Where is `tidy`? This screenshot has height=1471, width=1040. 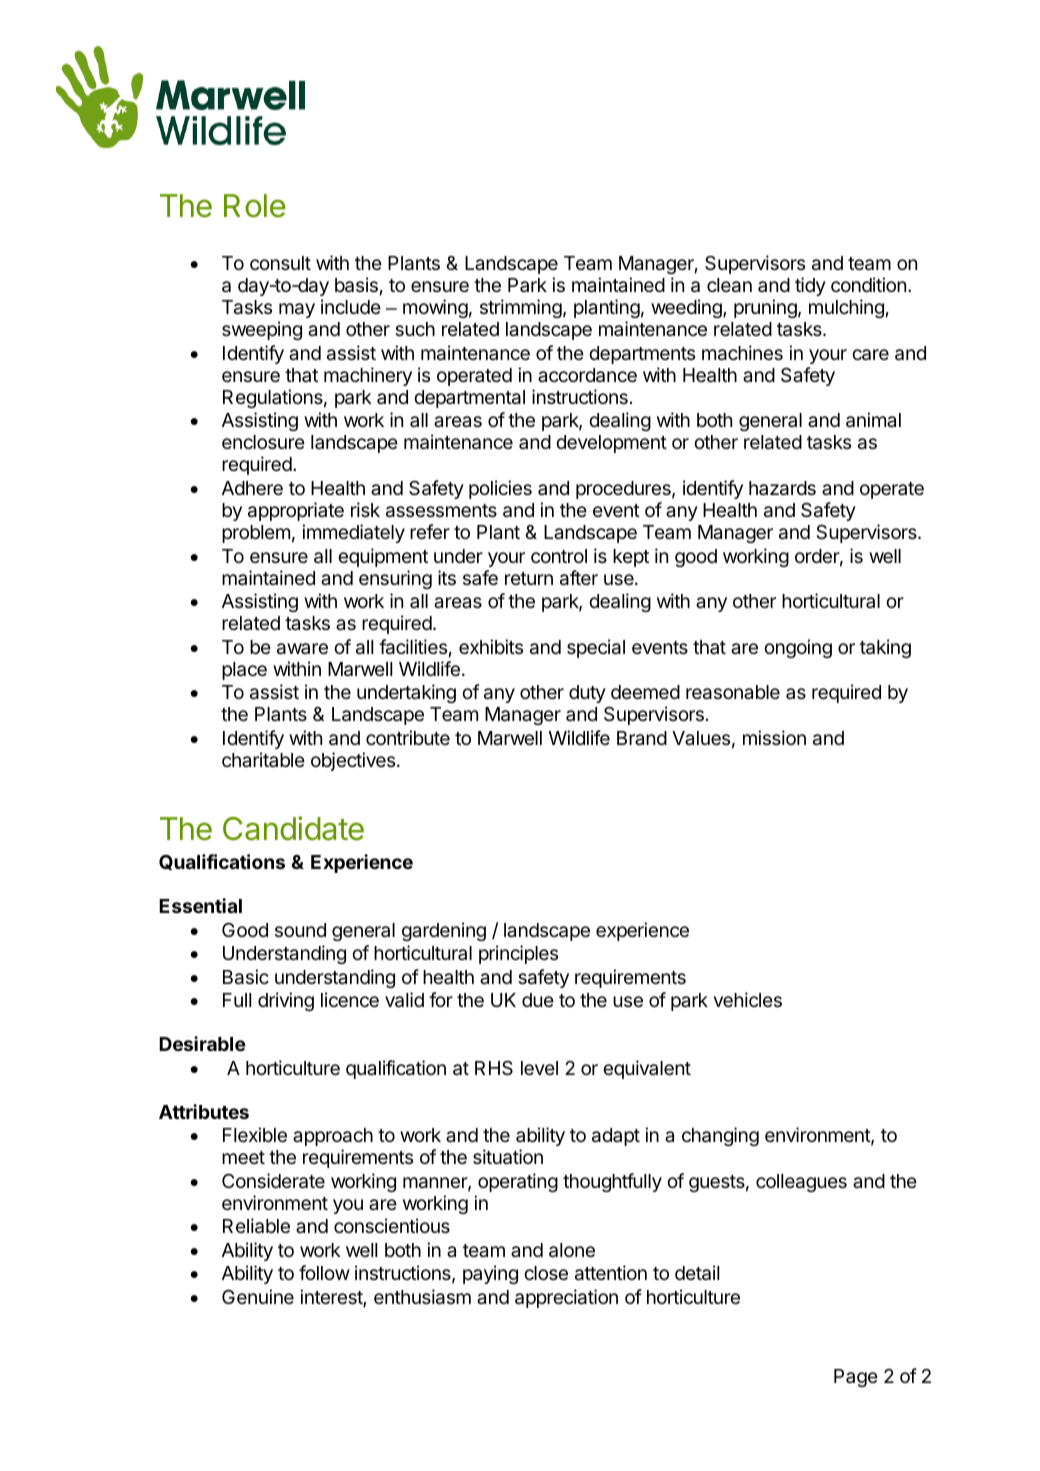 tidy is located at coordinates (810, 286).
